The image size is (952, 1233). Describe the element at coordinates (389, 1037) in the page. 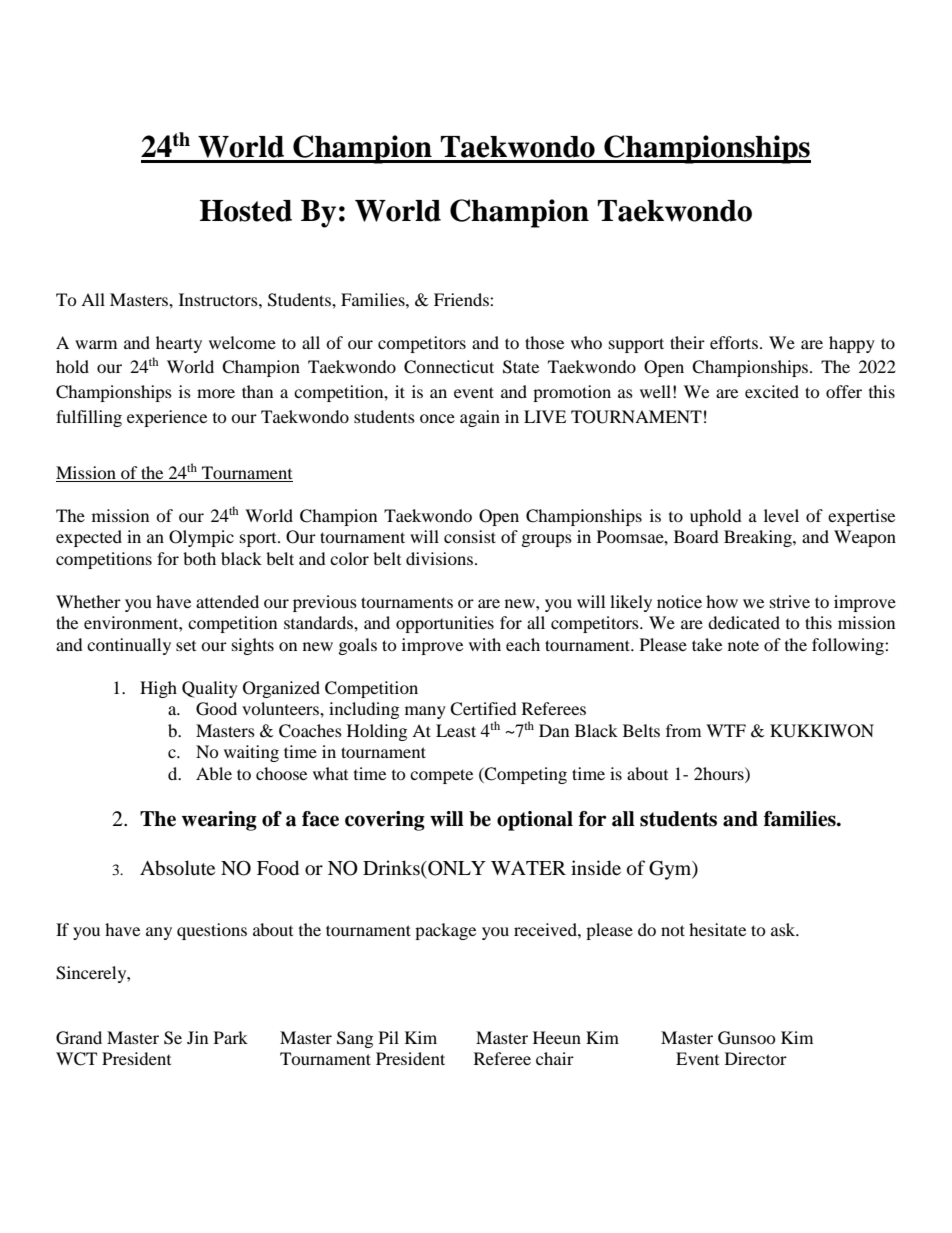

I see `Pil` at that location.
